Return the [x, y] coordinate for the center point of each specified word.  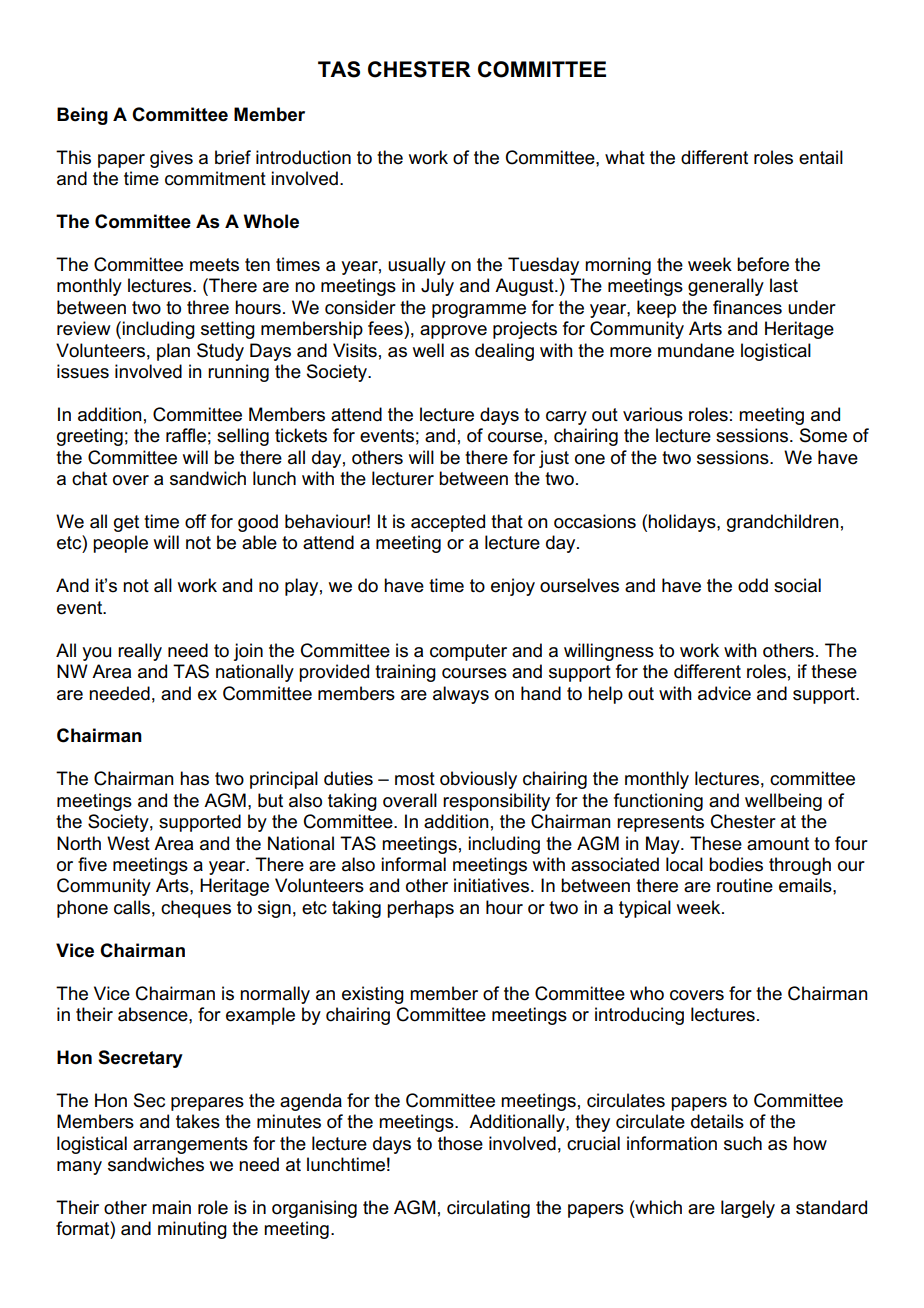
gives [171, 159]
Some [823, 435]
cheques [196, 909]
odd [753, 585]
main [171, 1207]
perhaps [420, 909]
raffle [186, 435]
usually [417, 266]
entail [821, 157]
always [461, 695]
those [460, 1143]
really [140, 652]
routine [745, 885]
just [554, 459]
